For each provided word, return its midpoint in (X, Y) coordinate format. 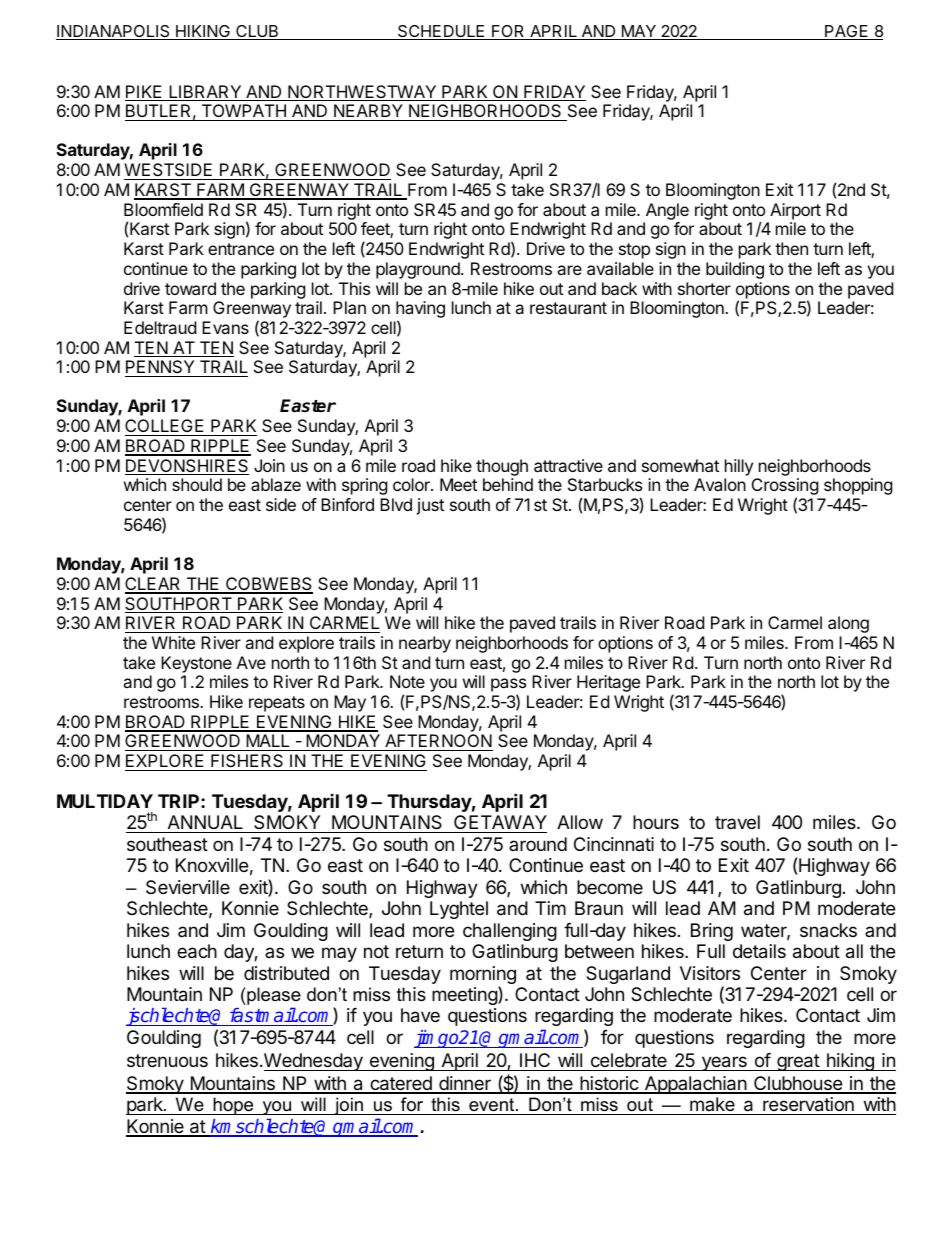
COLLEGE (166, 427)
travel (737, 822)
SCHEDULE (441, 32)
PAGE (847, 32)
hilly (739, 467)
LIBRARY (205, 93)
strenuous (167, 1060)
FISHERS (247, 762)
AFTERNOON (438, 742)
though (502, 467)
